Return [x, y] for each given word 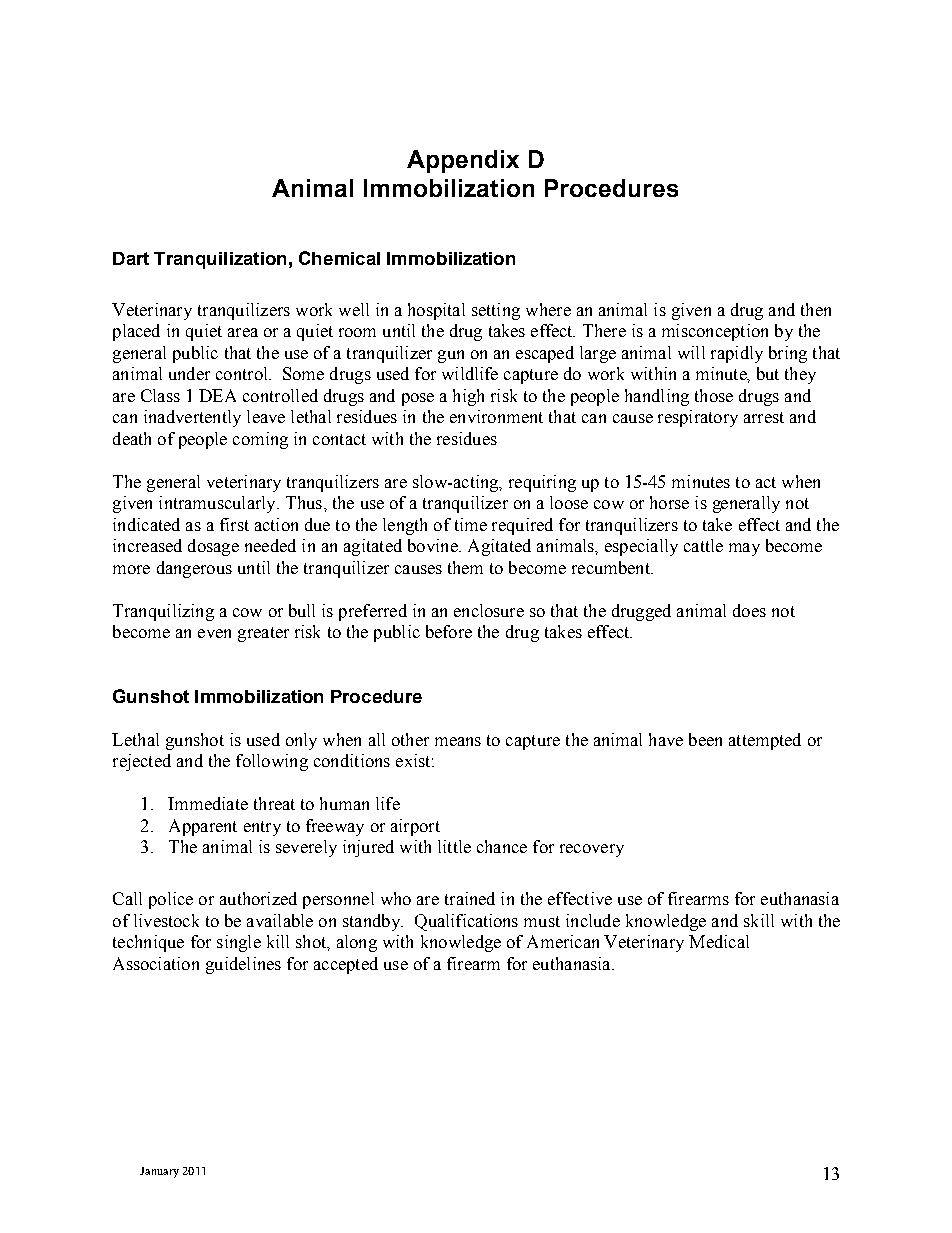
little [454, 846]
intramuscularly [218, 504]
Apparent [203, 827]
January [159, 1172]
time [471, 524]
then [816, 309]
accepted [346, 965]
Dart [131, 258]
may [744, 549]
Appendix [463, 161]
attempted [765, 741]
